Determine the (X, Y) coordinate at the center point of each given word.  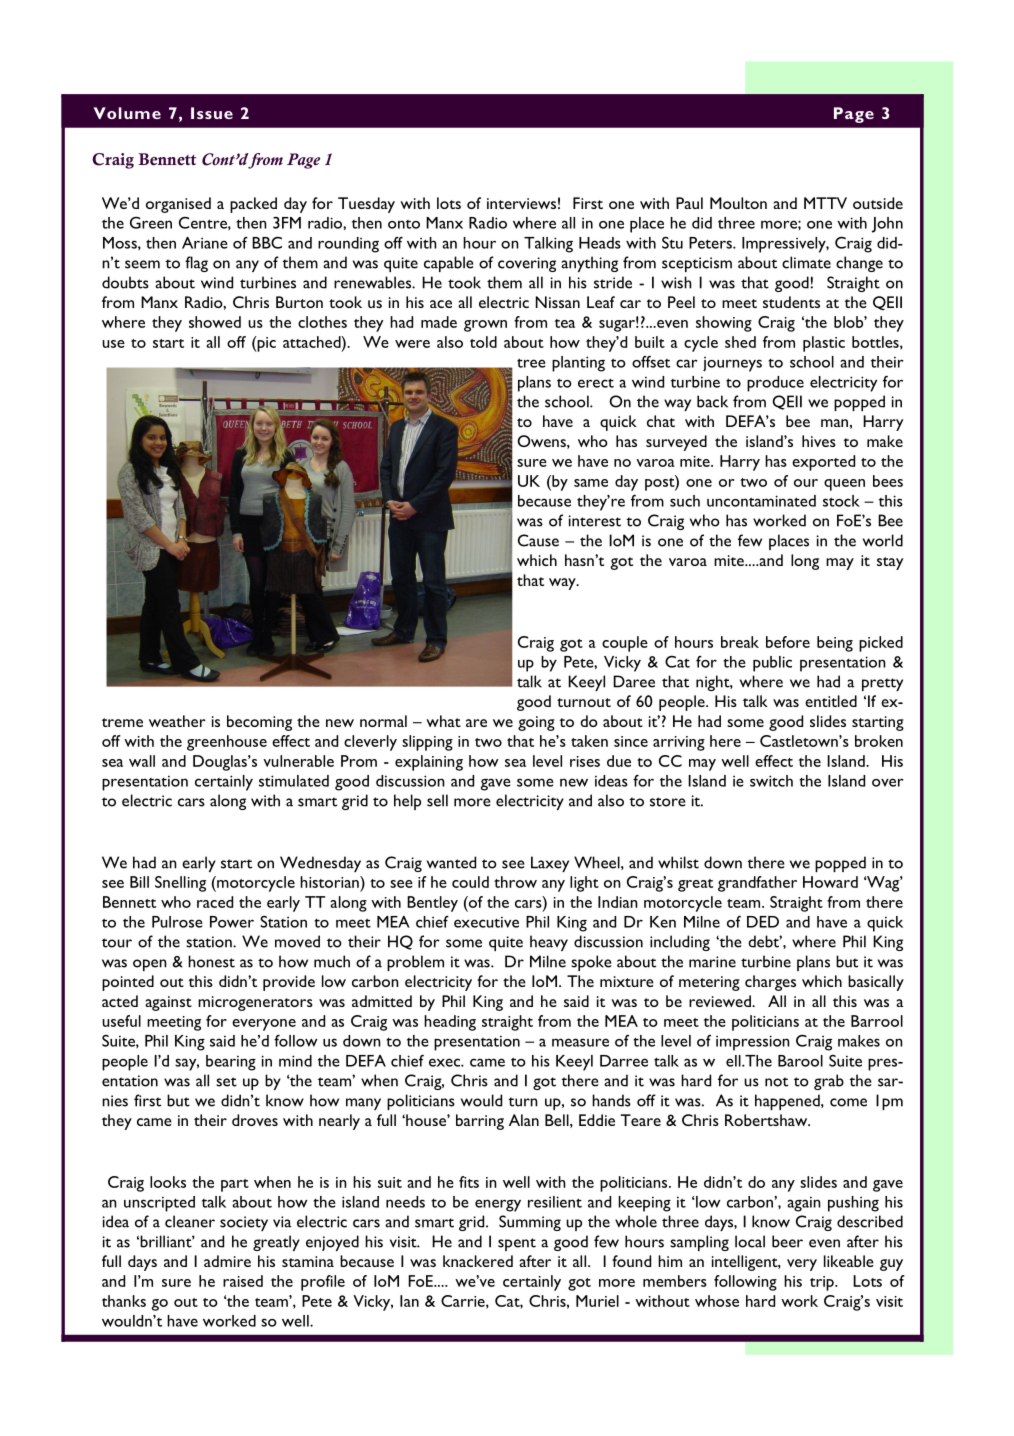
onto (404, 224)
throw (515, 882)
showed (215, 322)
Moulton (738, 203)
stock (841, 501)
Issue (212, 113)
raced (215, 902)
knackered (478, 1261)
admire (227, 1261)
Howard (830, 882)
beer (787, 1241)
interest (594, 521)
